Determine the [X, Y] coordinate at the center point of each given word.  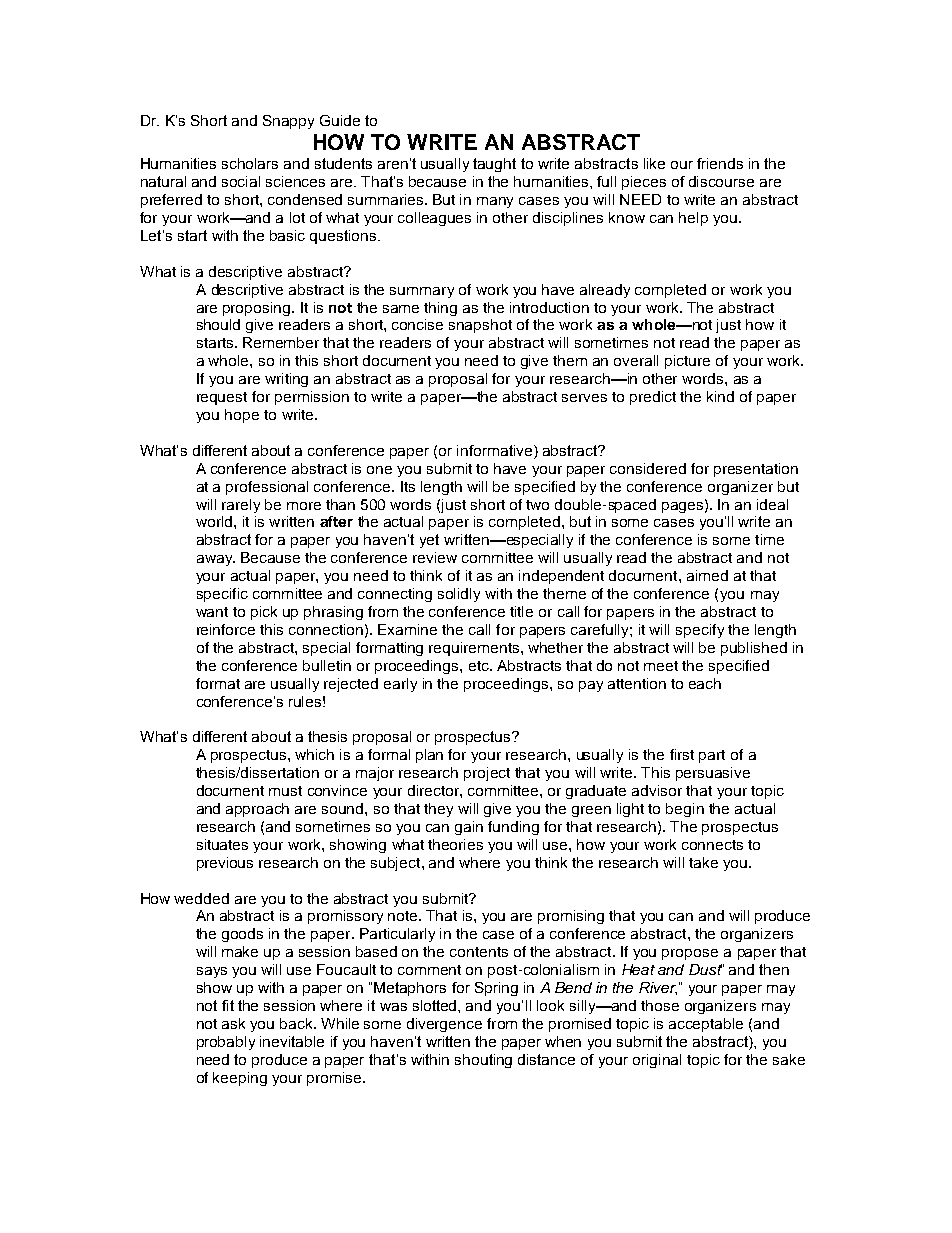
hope [242, 416]
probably [226, 1043]
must [285, 791]
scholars [250, 163]
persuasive [713, 774]
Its [408, 486]
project [487, 774]
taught [494, 165]
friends [720, 163]
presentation [756, 470]
